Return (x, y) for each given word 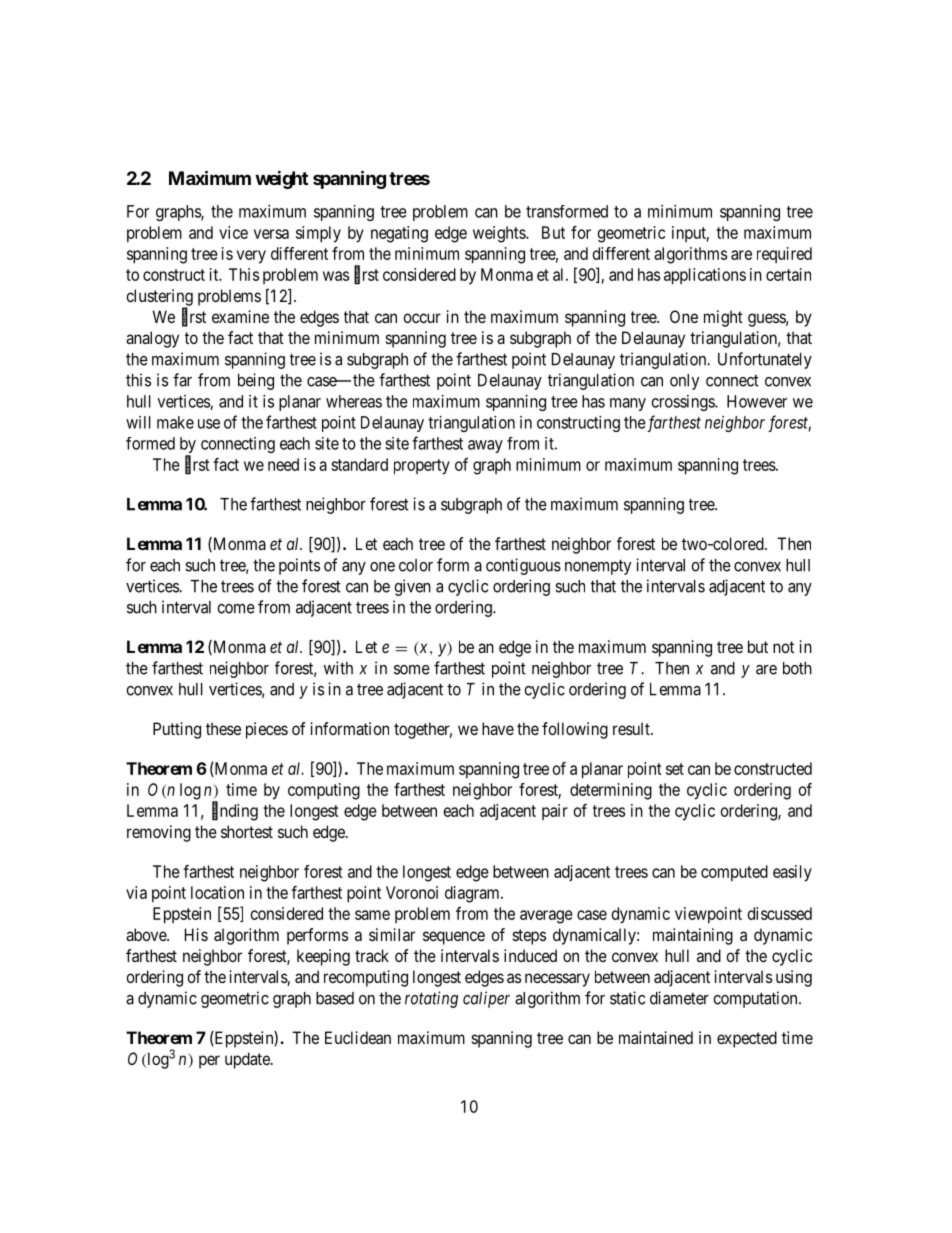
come (236, 609)
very (251, 257)
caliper (486, 999)
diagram (473, 894)
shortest (247, 831)
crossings (684, 403)
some (412, 670)
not (783, 647)
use (209, 424)
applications (705, 276)
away (485, 446)
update (248, 1060)
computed (734, 873)
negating (399, 234)
